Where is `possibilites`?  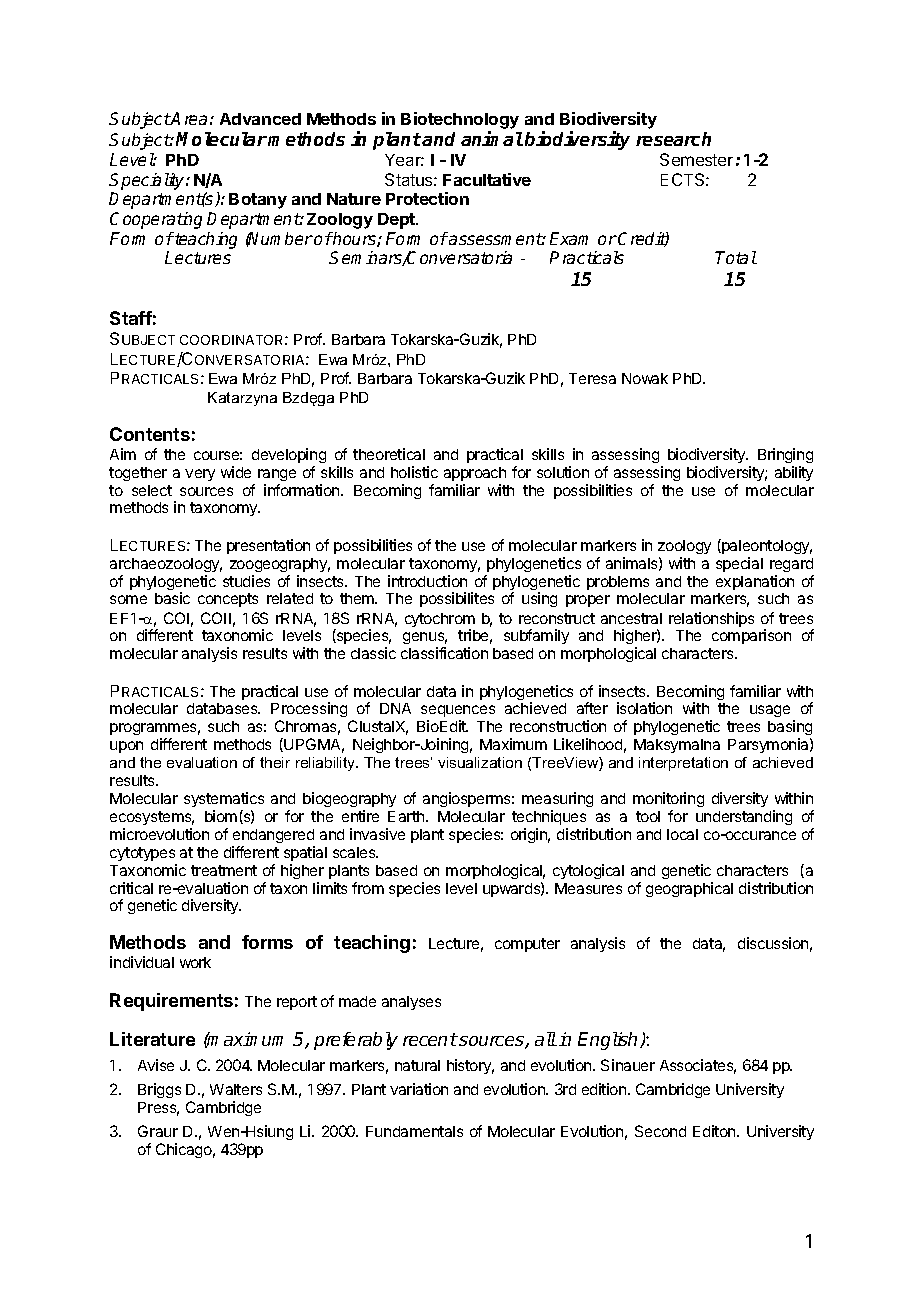 possibilites is located at coordinates (457, 599).
